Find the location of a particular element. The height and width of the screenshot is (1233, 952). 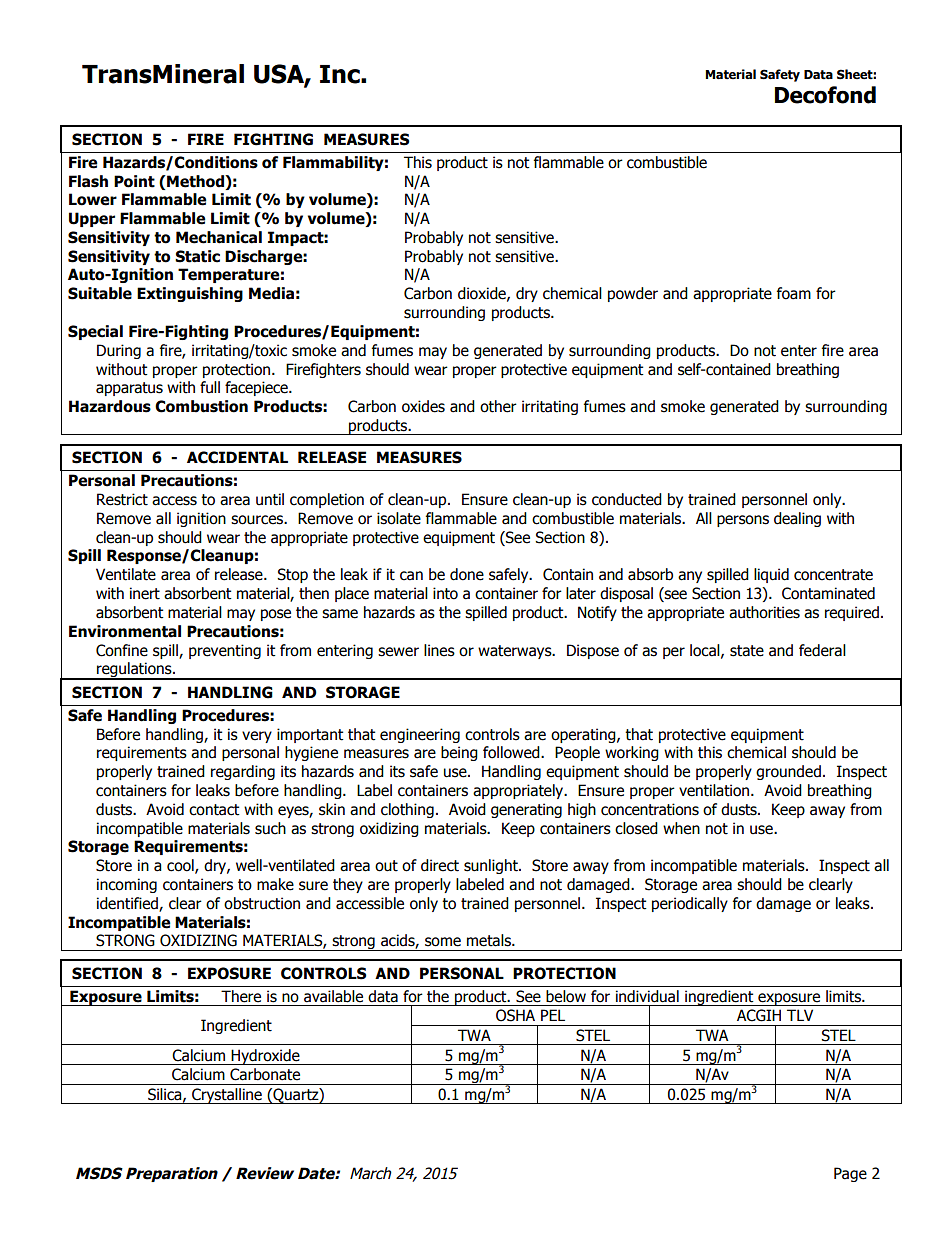

state is located at coordinates (747, 651).
